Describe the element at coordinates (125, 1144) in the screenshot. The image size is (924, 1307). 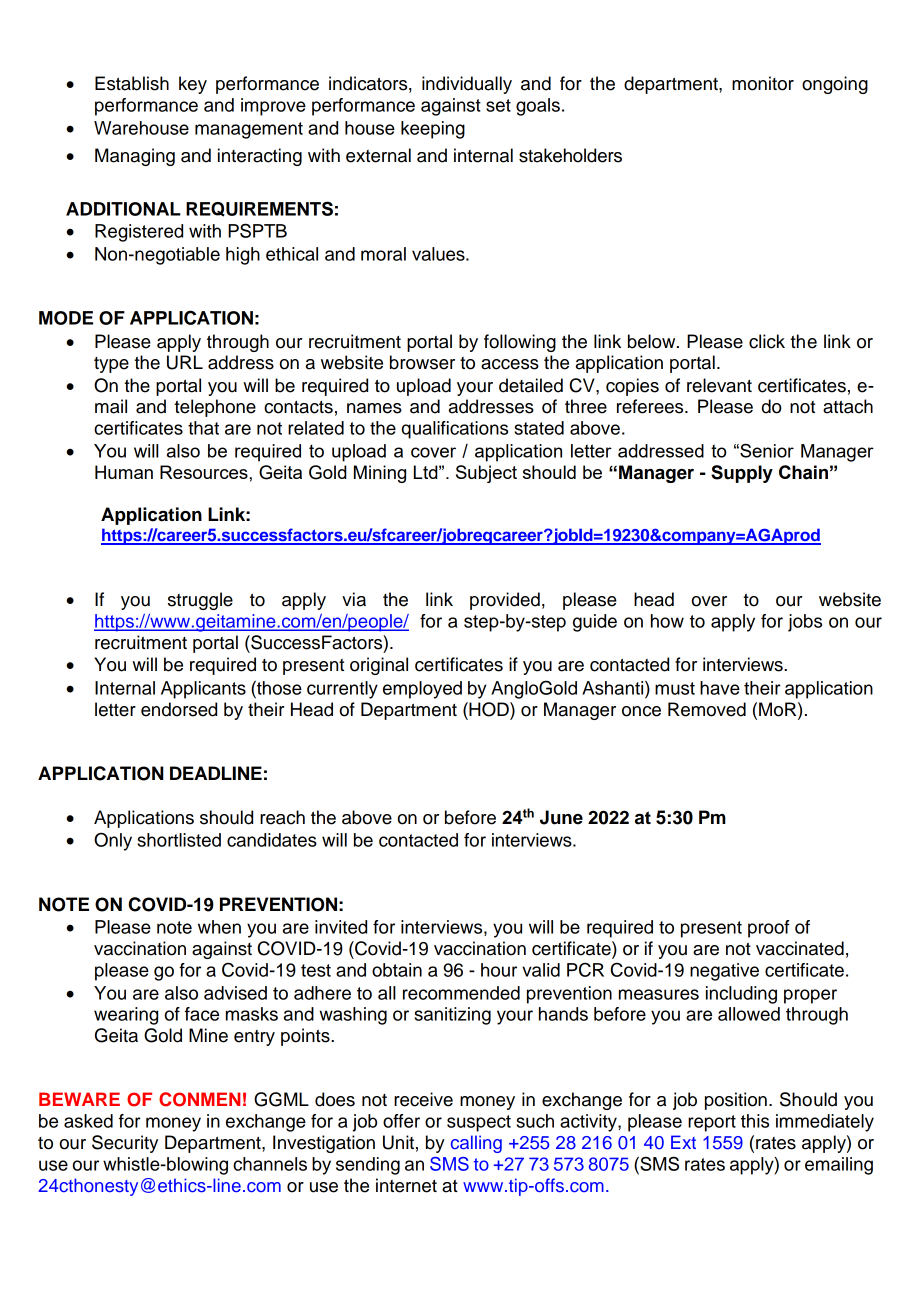
I see `Security` at that location.
